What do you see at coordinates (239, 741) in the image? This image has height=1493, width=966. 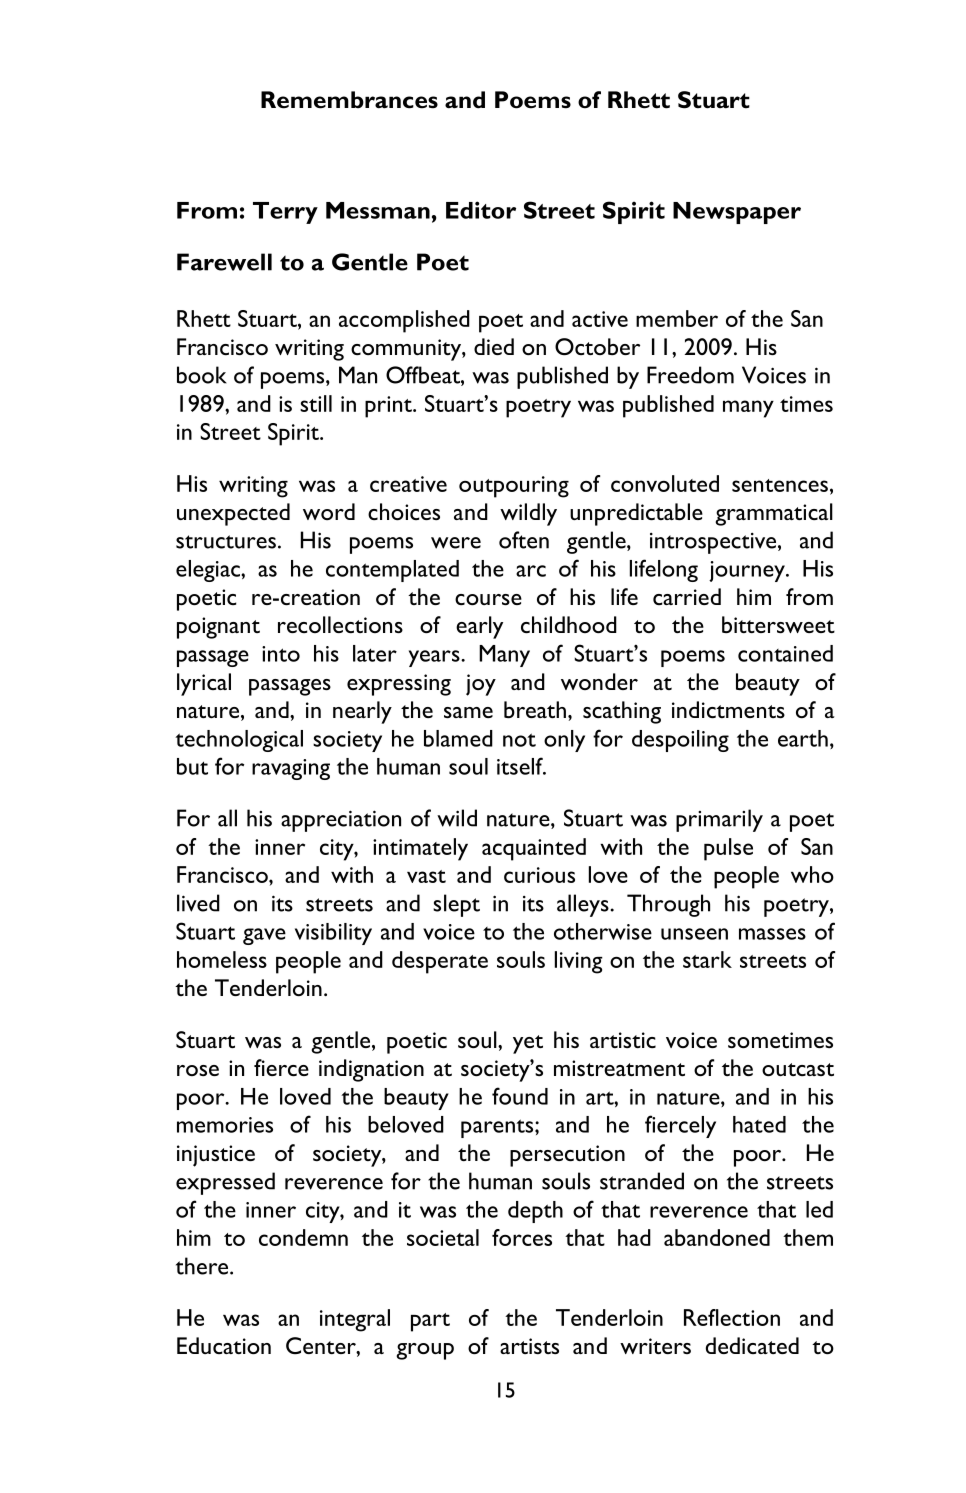 I see `technological` at bounding box center [239, 741].
